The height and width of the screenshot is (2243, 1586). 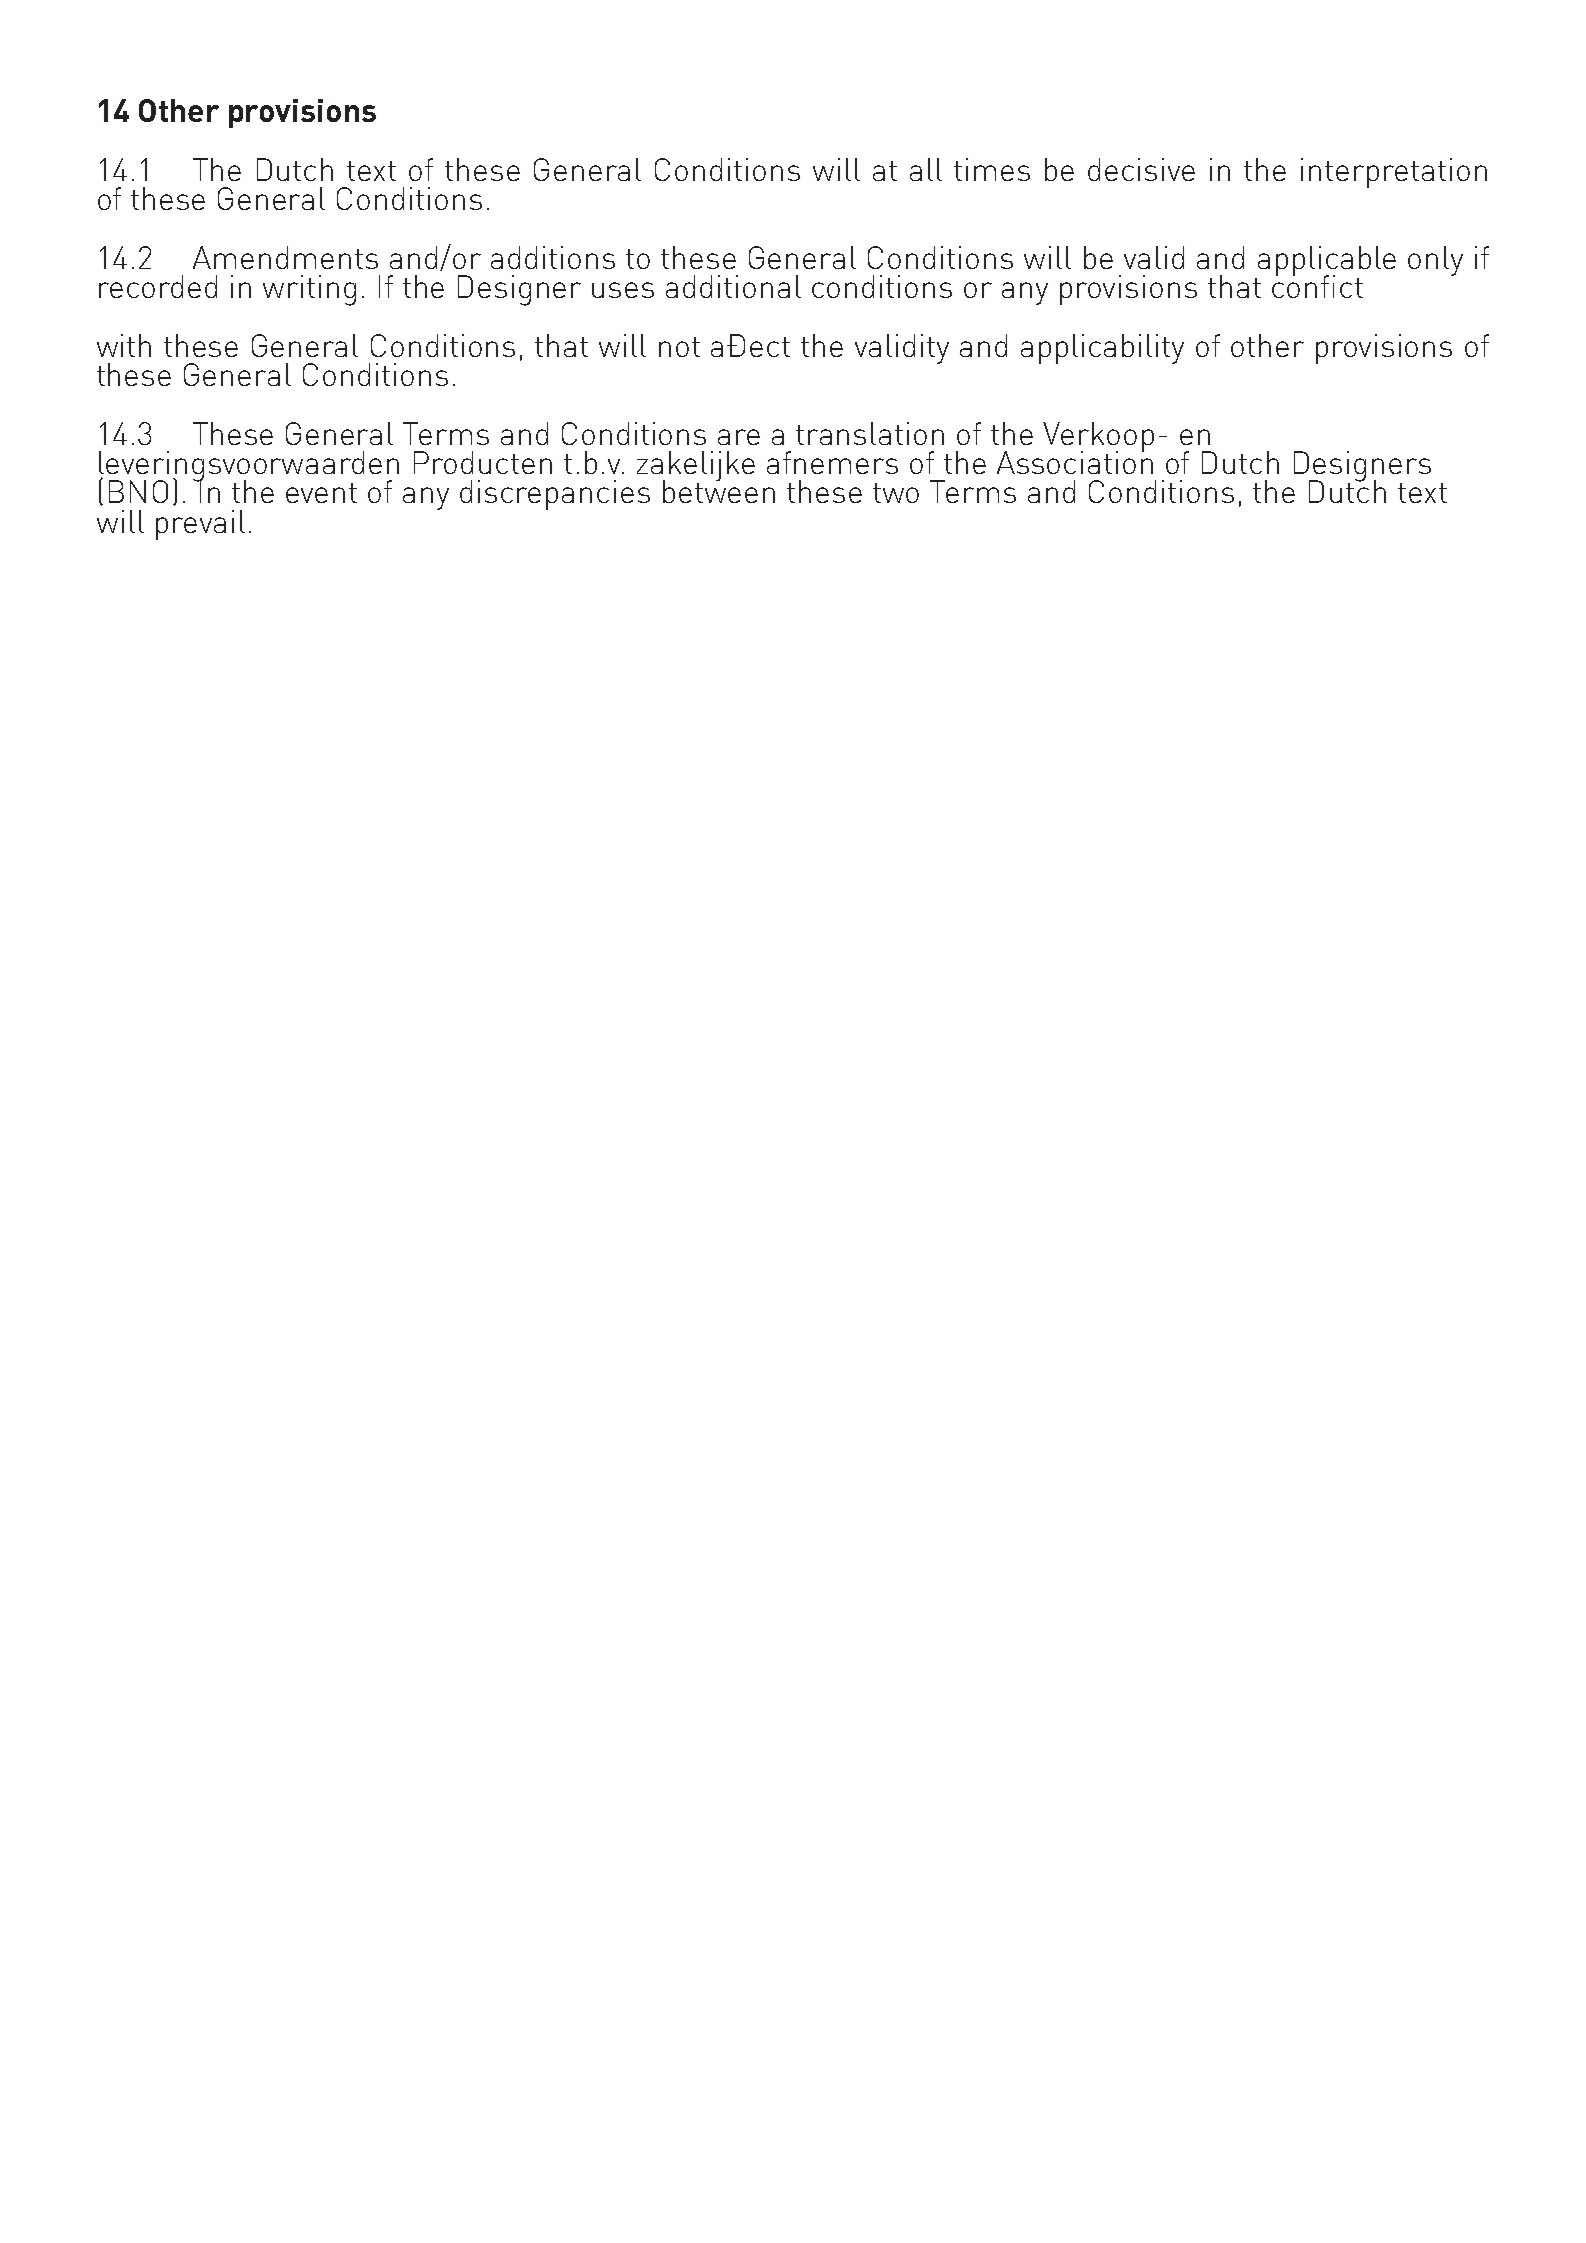 What do you see at coordinates (1394, 173) in the screenshot?
I see `interpretation` at bounding box center [1394, 173].
